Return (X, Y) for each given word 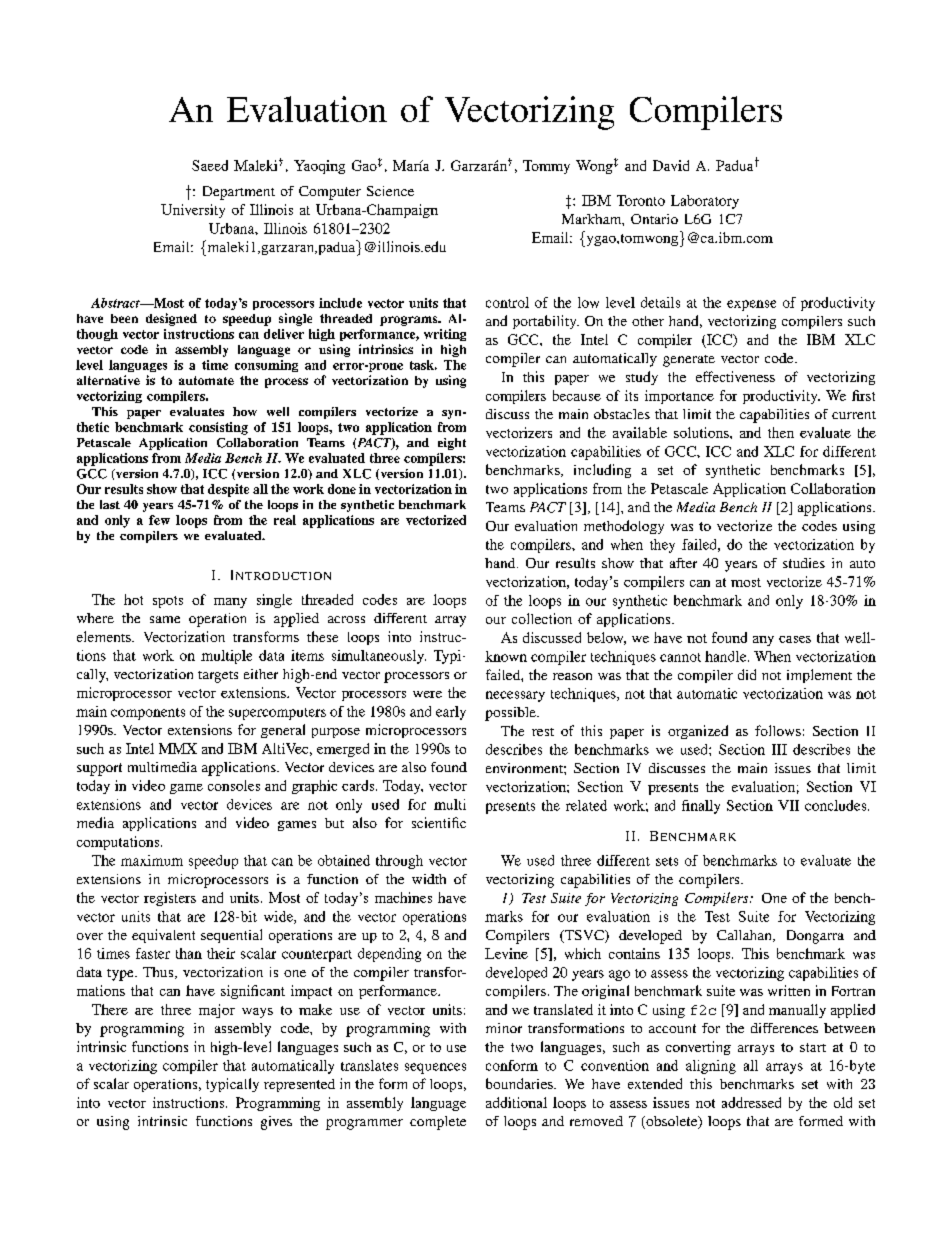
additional (516, 1102)
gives (276, 1123)
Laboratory (705, 202)
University (193, 211)
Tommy (546, 167)
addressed (751, 1102)
